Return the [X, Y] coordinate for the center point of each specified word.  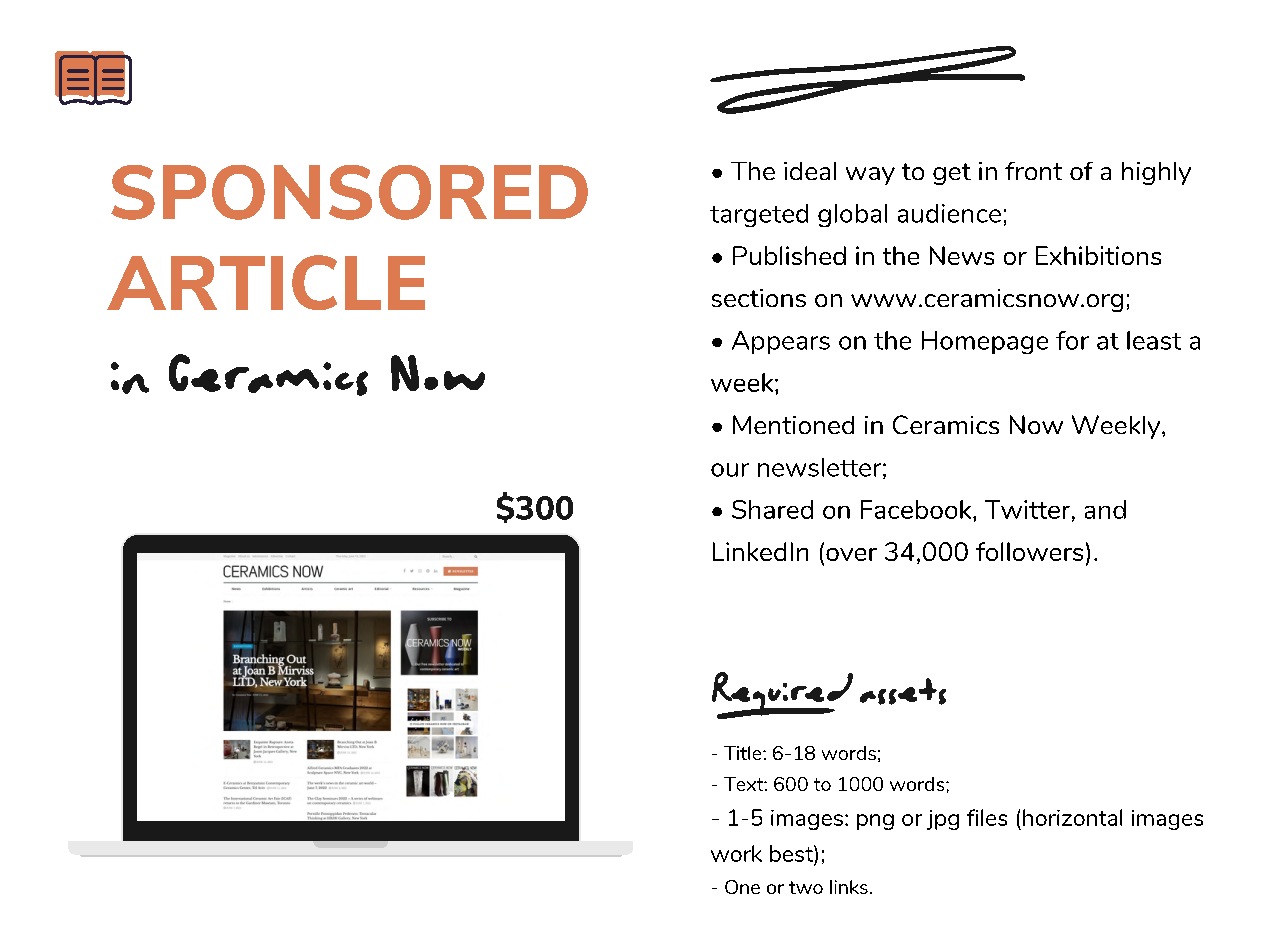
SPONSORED [349, 192]
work [736, 853]
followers [1029, 551]
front [1033, 171]
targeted [759, 215]
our [730, 470]
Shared [772, 509]
